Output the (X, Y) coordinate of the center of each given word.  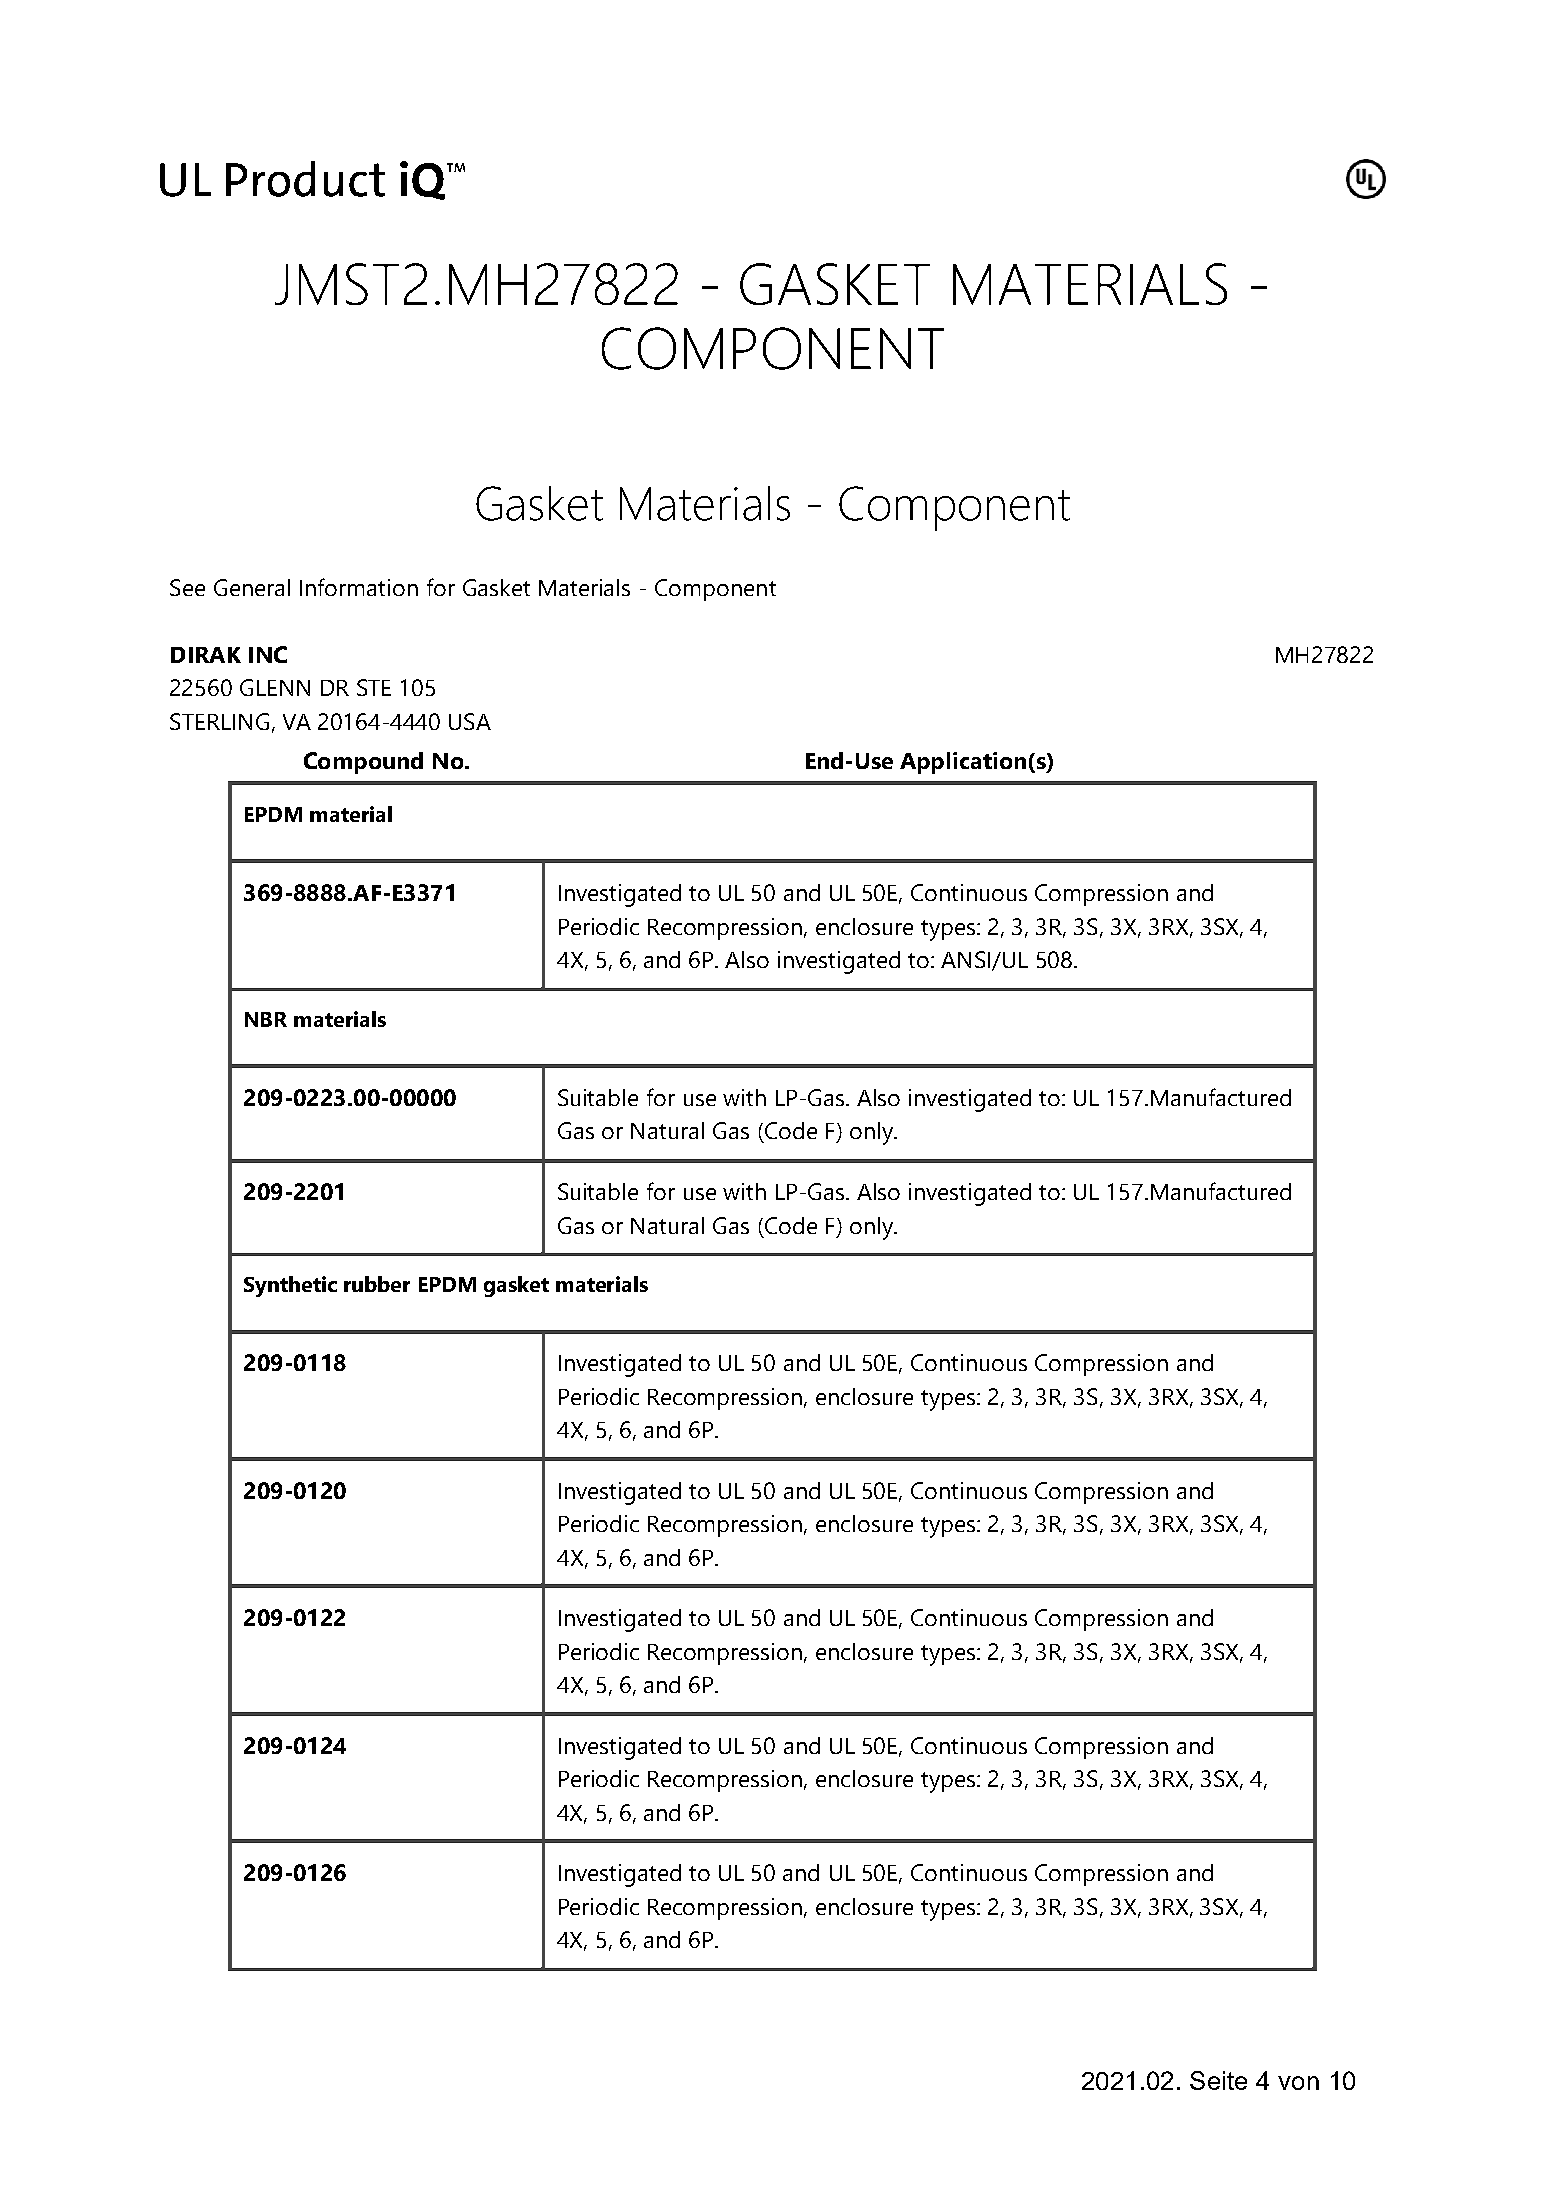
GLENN (275, 687)
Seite (1218, 2080)
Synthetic (290, 1286)
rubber (377, 1284)
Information (359, 587)
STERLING (219, 721)
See (187, 587)
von (1298, 2083)
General (252, 587)
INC (268, 654)
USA (470, 721)
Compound (363, 763)
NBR (266, 1019)
